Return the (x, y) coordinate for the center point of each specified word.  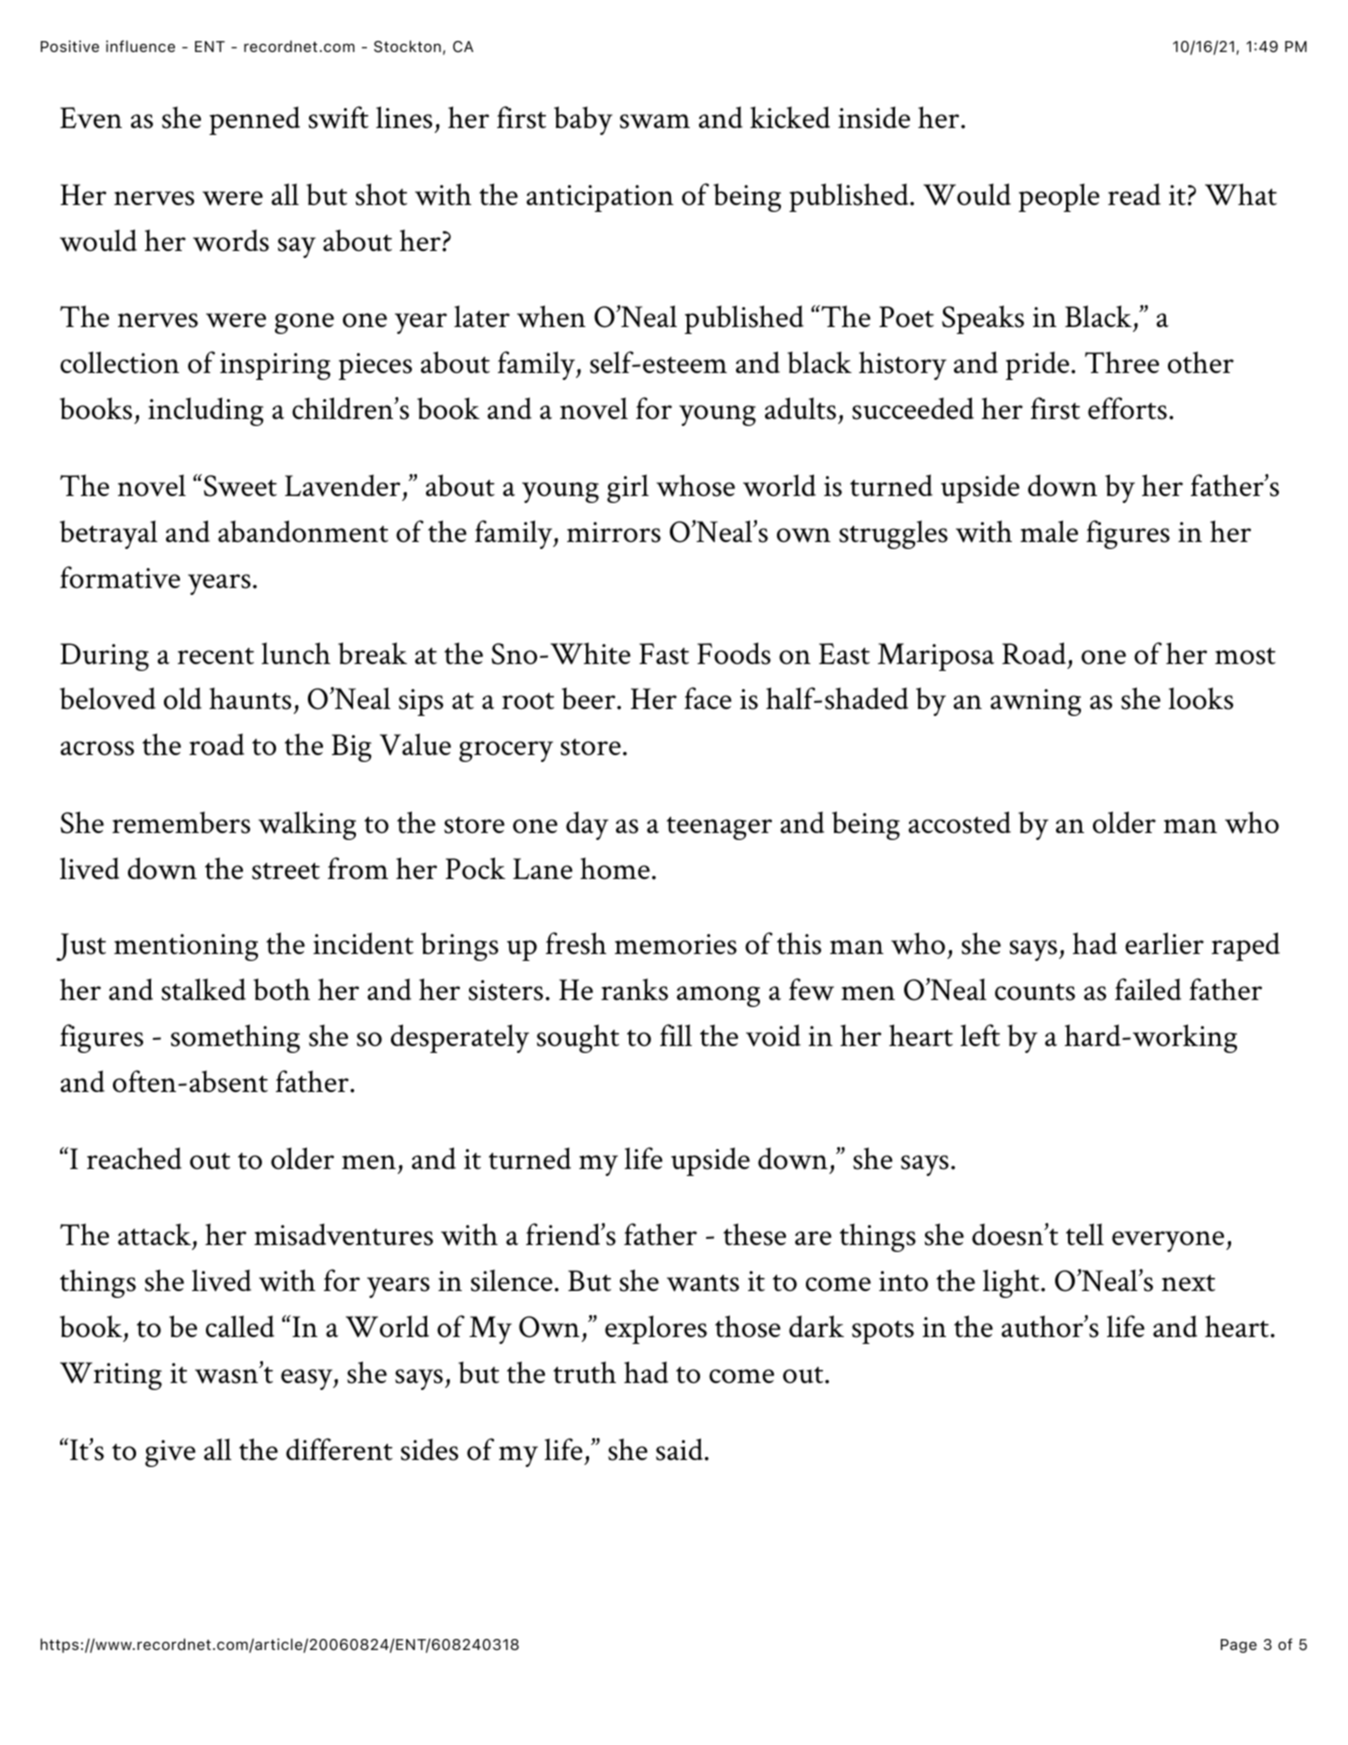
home (615, 868)
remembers (181, 822)
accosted (959, 822)
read (1134, 194)
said (679, 1449)
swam (655, 121)
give (170, 1453)
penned (254, 120)
